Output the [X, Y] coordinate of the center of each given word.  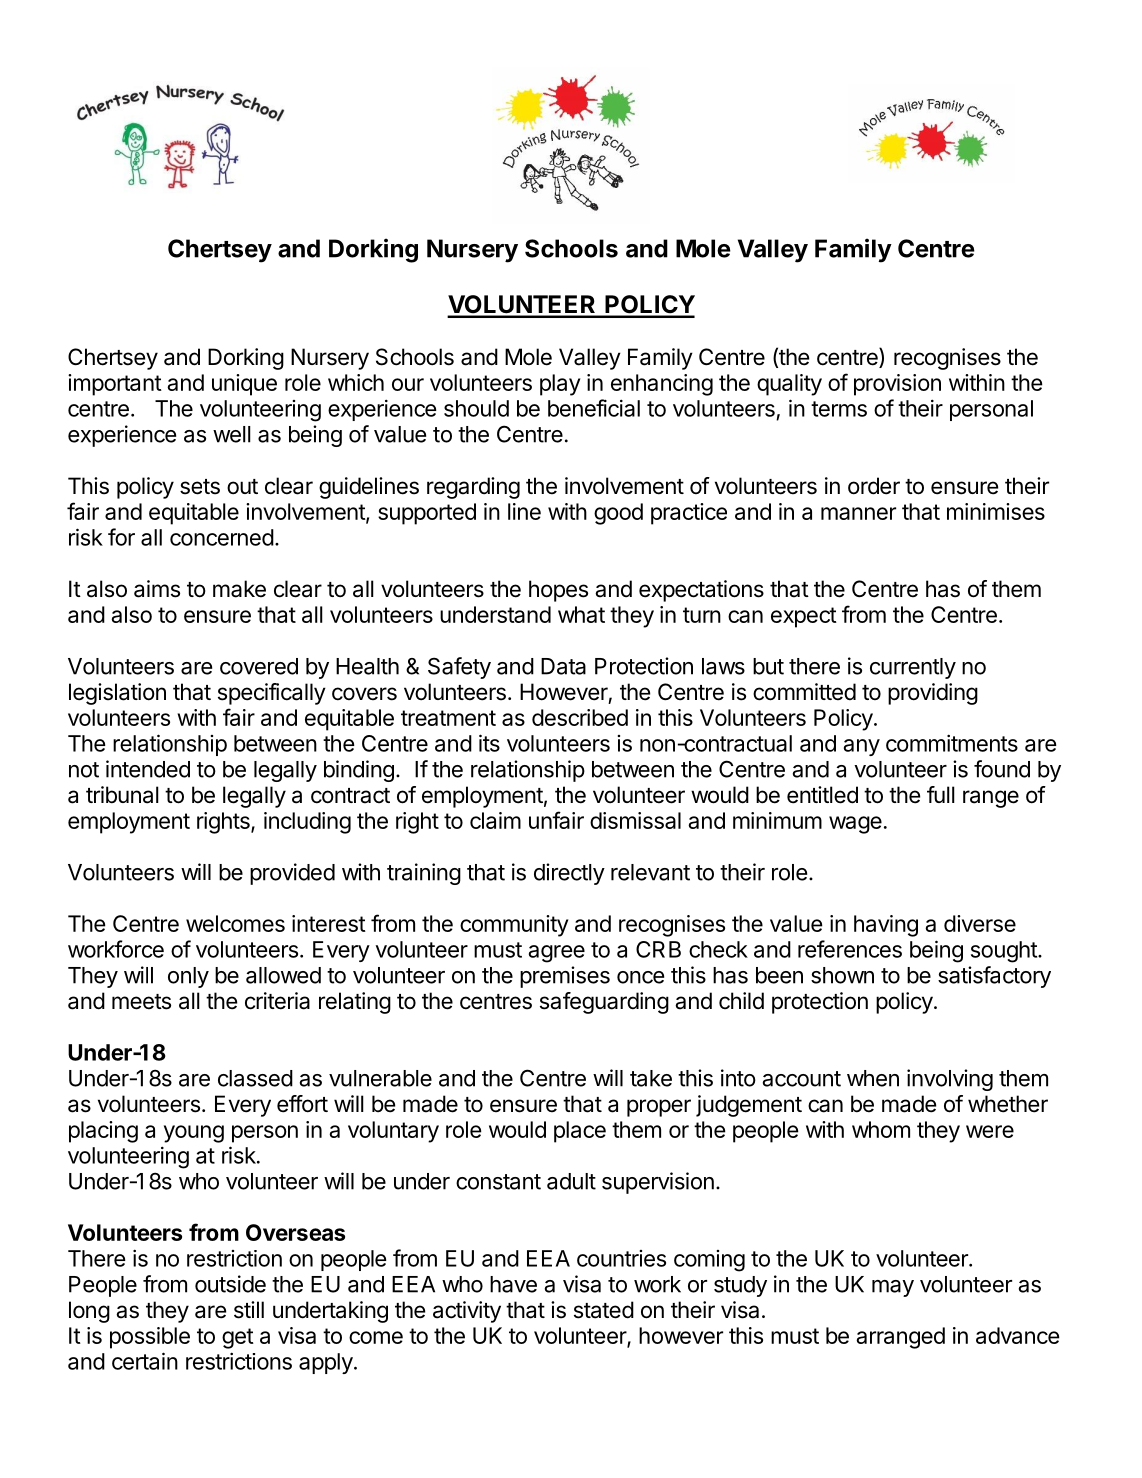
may [893, 1288]
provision [897, 385]
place [580, 1132]
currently [913, 668]
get [238, 1338]
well [232, 434]
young [194, 1134]
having [886, 926]
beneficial [594, 408]
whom [881, 1129]
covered [259, 666]
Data [563, 666]
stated [604, 1310]
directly [569, 874]
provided [292, 874]
